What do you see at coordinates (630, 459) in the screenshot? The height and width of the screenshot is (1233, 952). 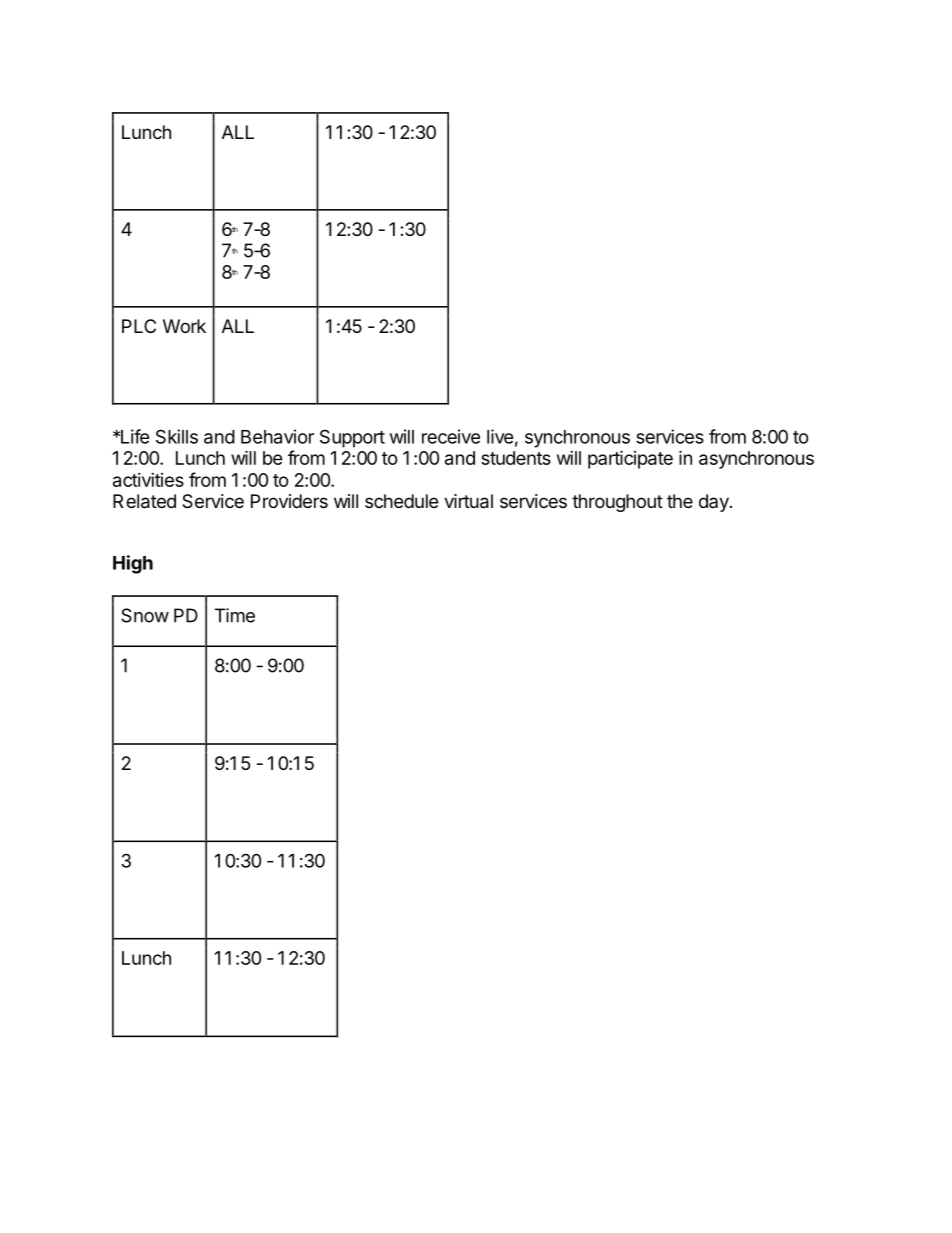 I see `participate` at bounding box center [630, 459].
